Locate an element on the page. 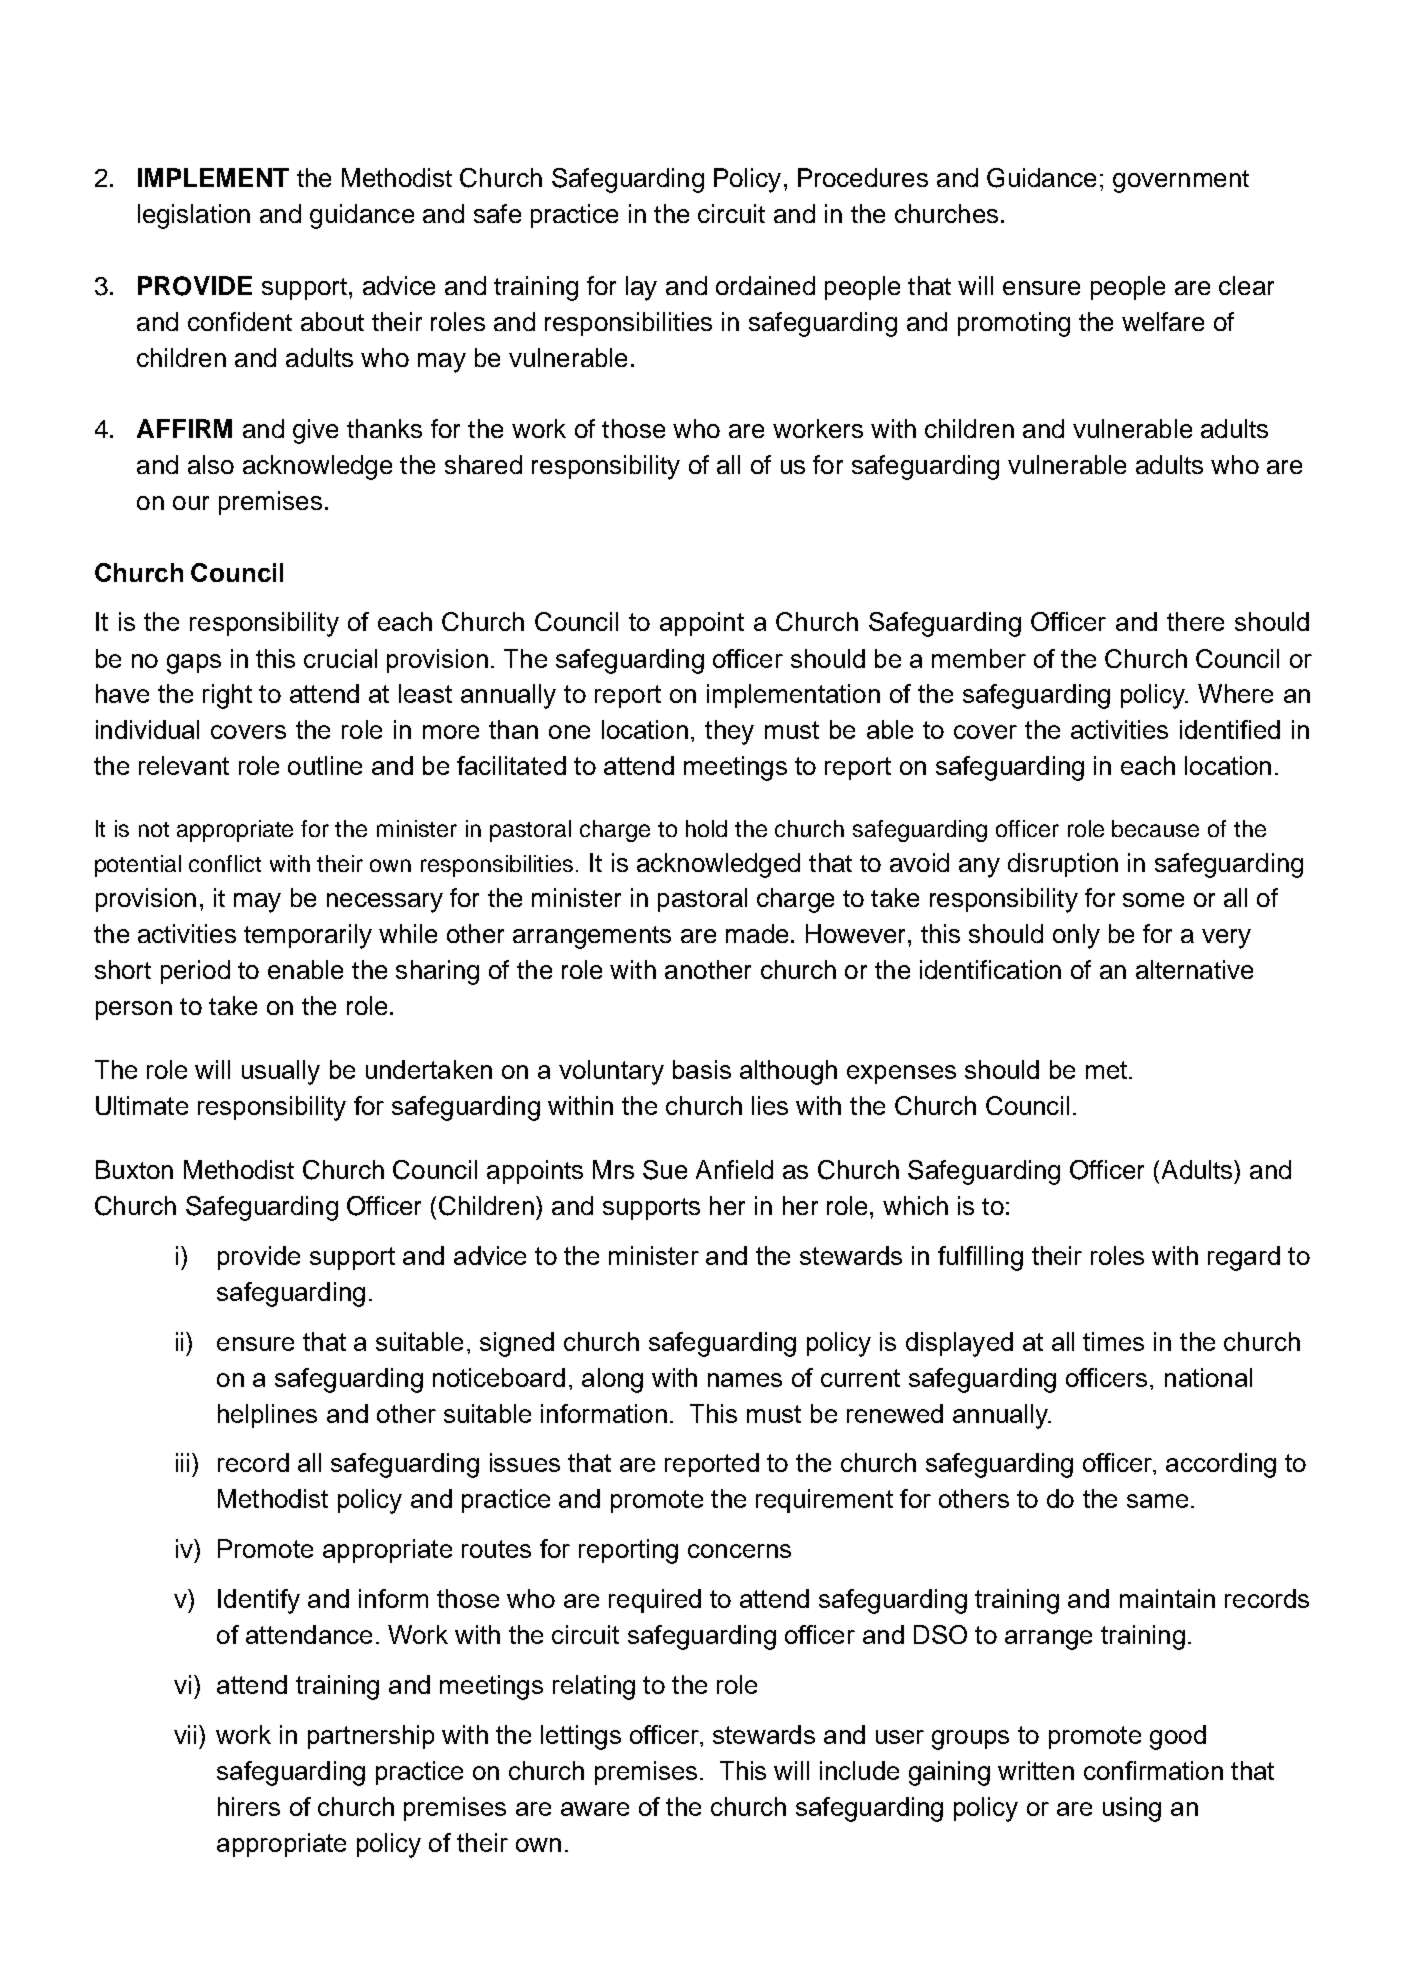  confirmation is located at coordinates (1153, 1770).
